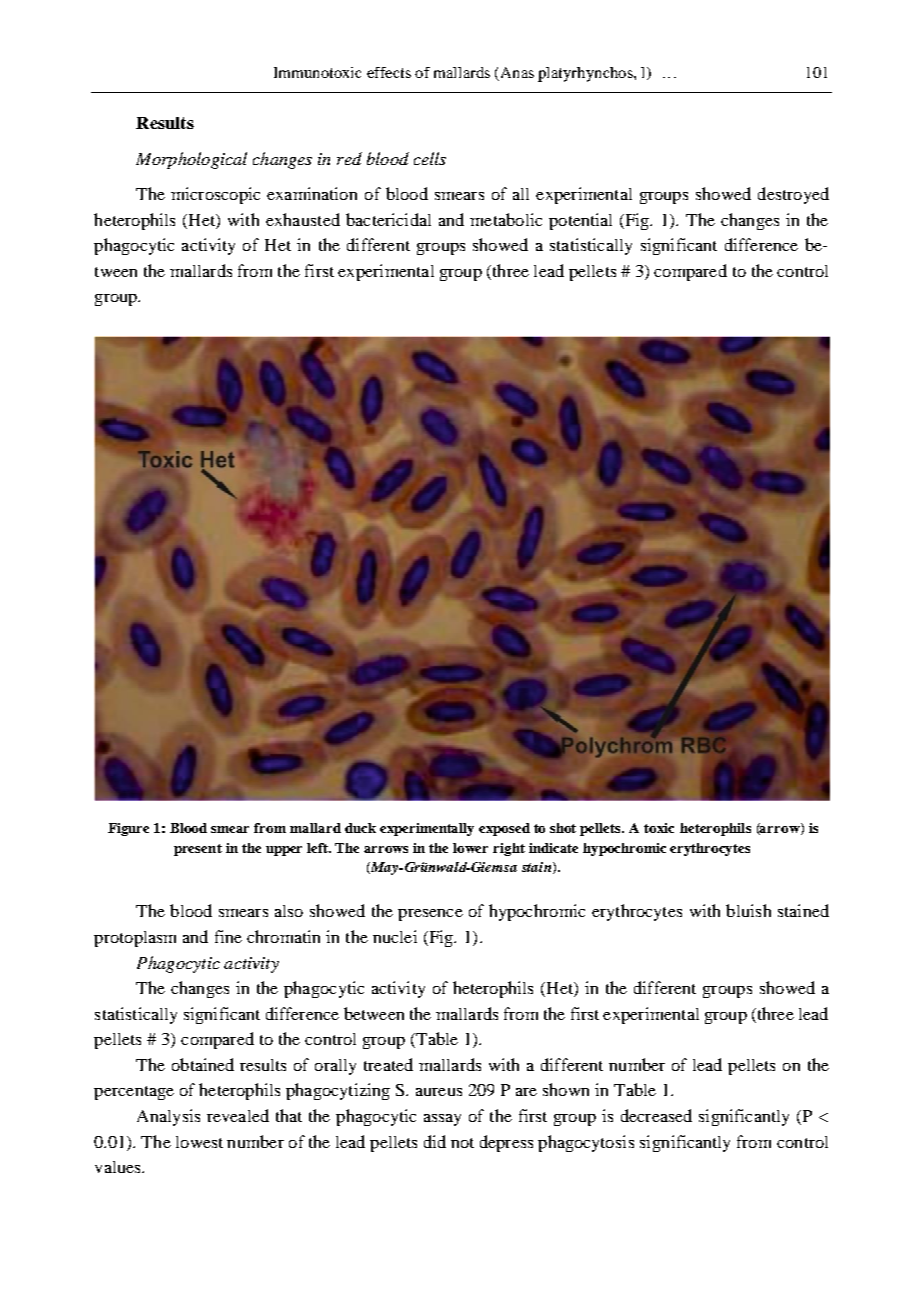 The height and width of the screenshot is (1314, 924). Describe the element at coordinates (303, 219) in the screenshot. I see `exhausted` at that location.
